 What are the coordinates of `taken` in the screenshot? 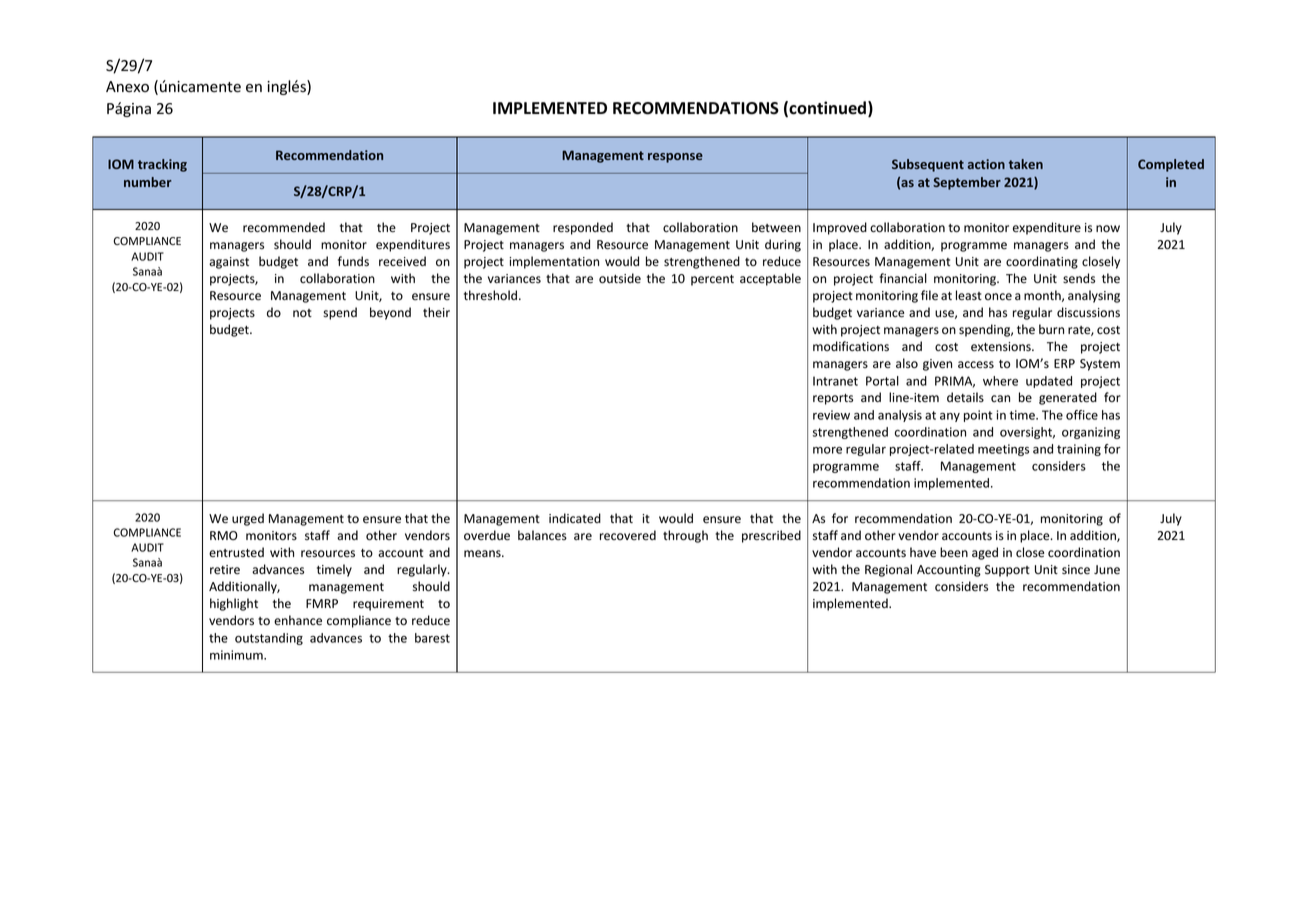 It's located at (1026, 164).
